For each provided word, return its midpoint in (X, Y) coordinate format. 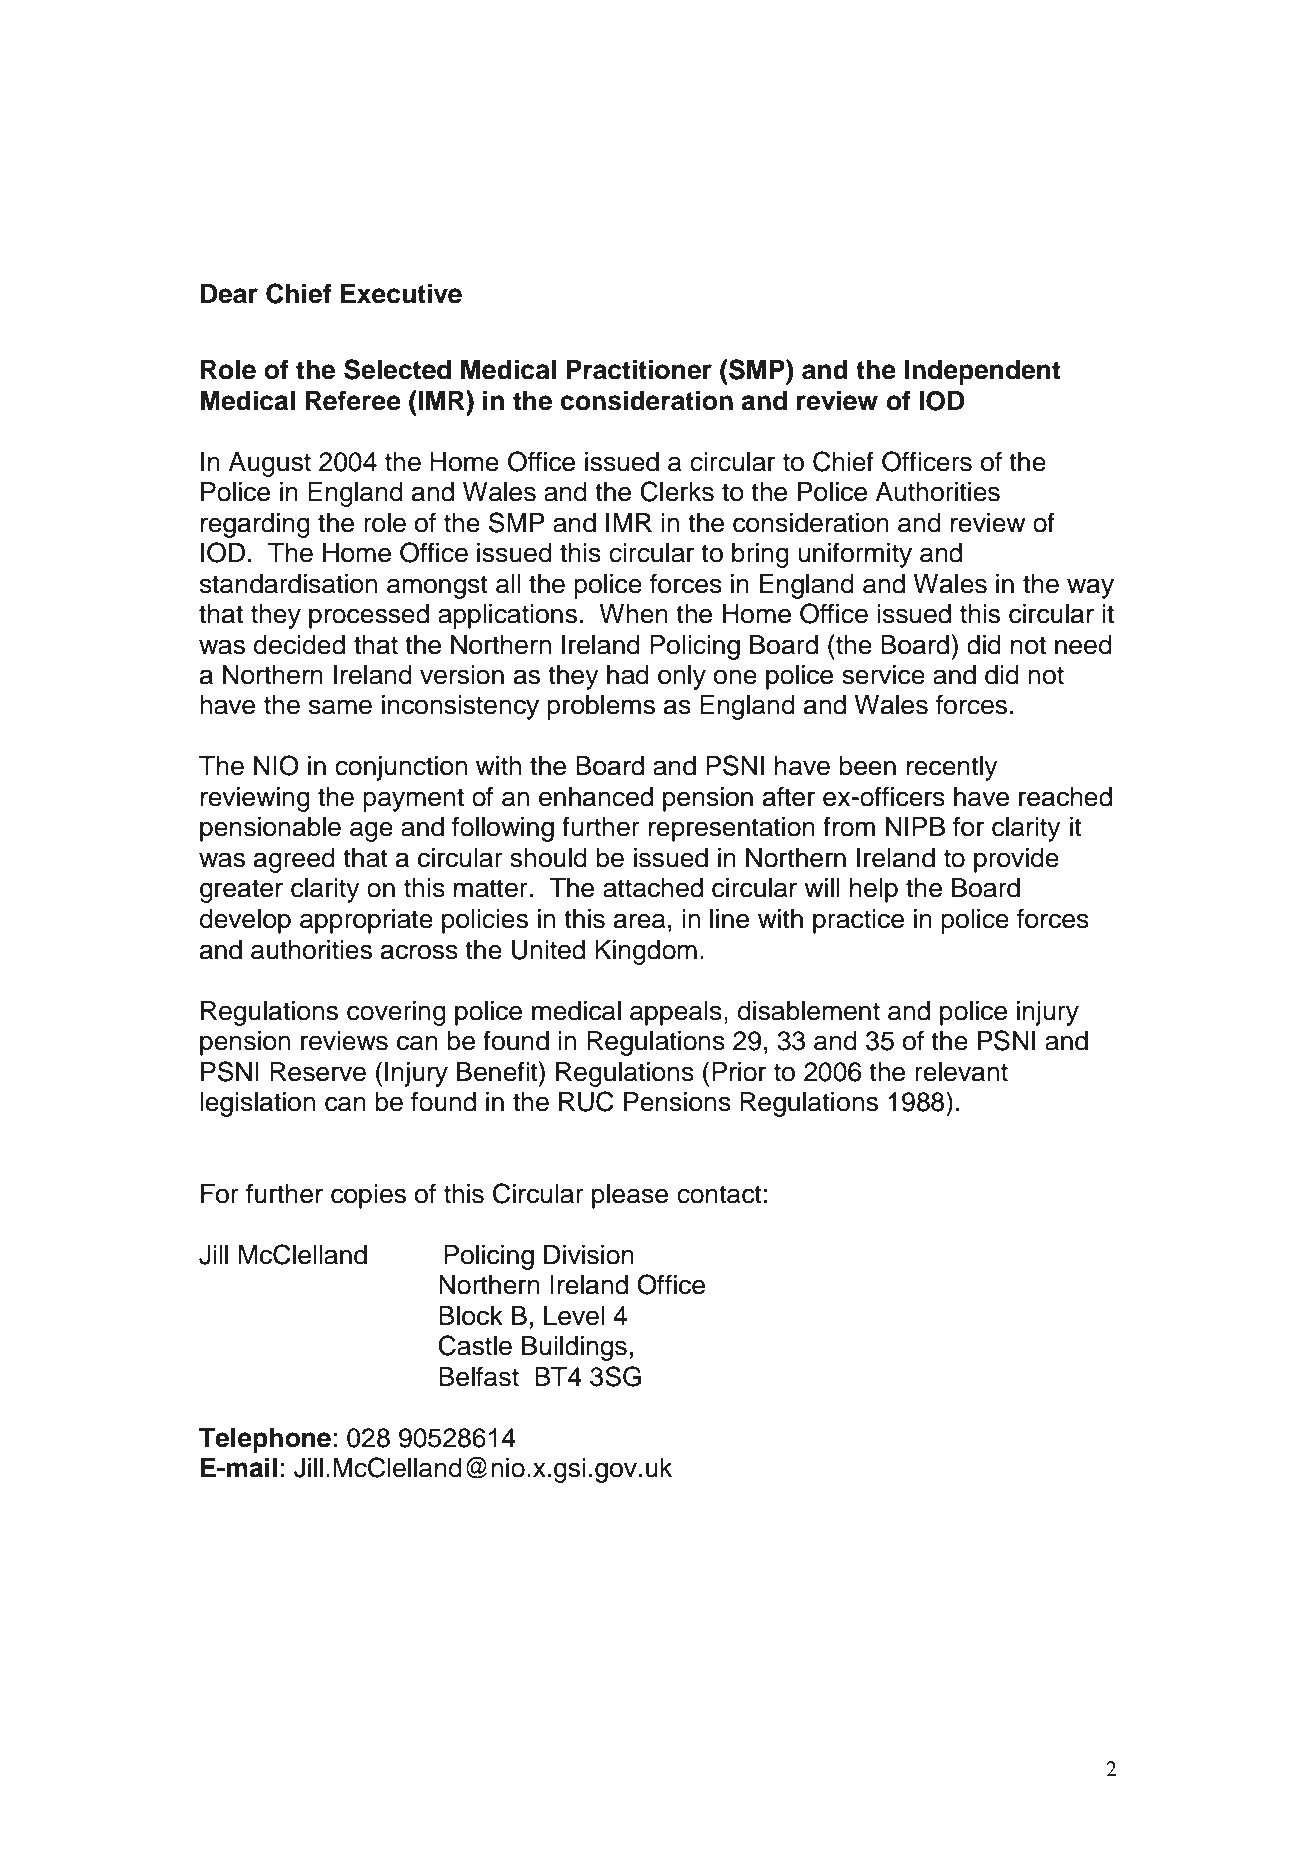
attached (653, 888)
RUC (586, 1101)
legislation (257, 1104)
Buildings (574, 1348)
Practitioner (639, 369)
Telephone (265, 1440)
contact (719, 1194)
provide (1016, 860)
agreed (294, 860)
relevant (961, 1072)
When (633, 614)
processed (369, 616)
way (1090, 588)
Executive (401, 293)
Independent (982, 372)
